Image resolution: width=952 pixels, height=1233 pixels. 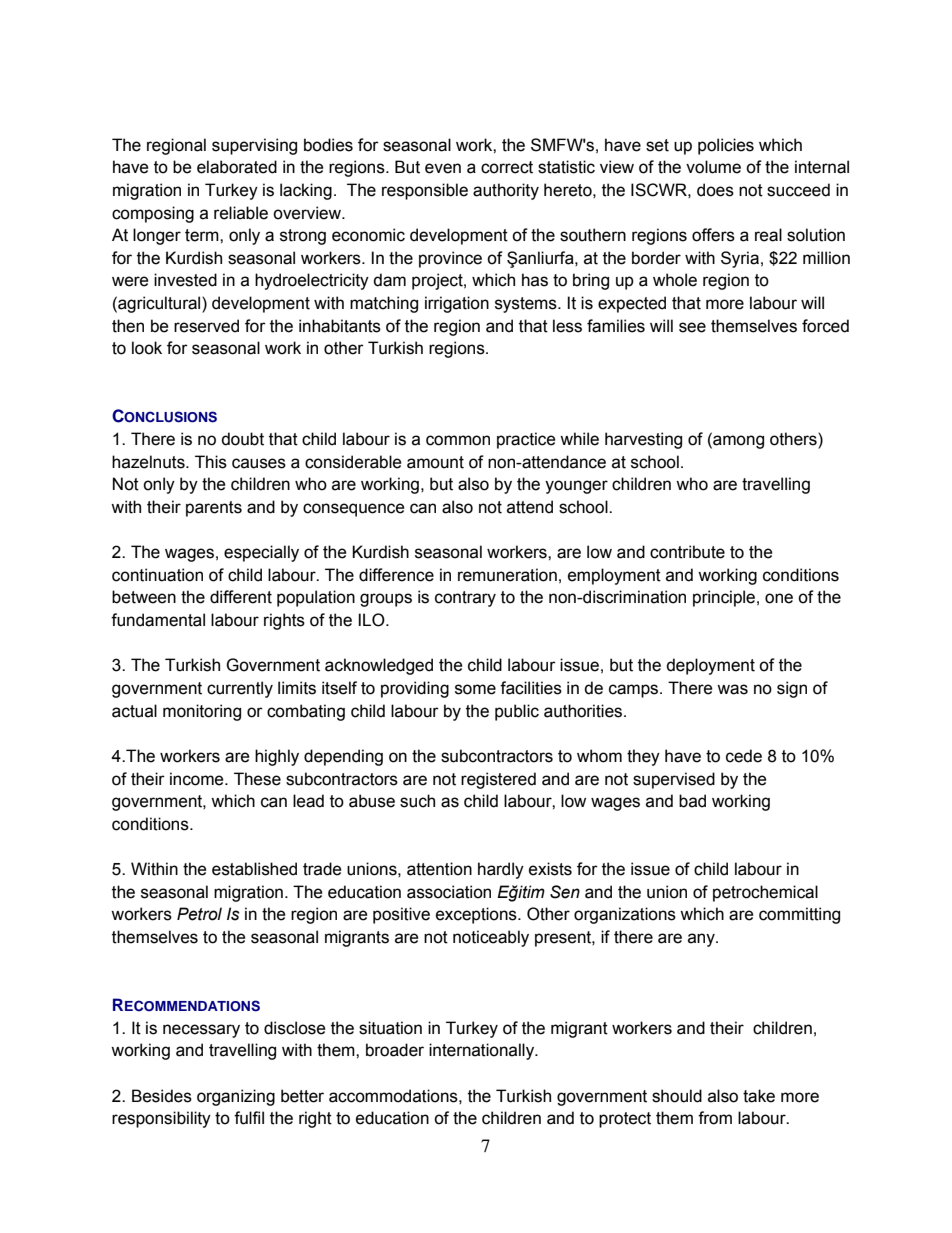 What do you see at coordinates (465, 599) in the screenshot?
I see `contrary` at bounding box center [465, 599].
